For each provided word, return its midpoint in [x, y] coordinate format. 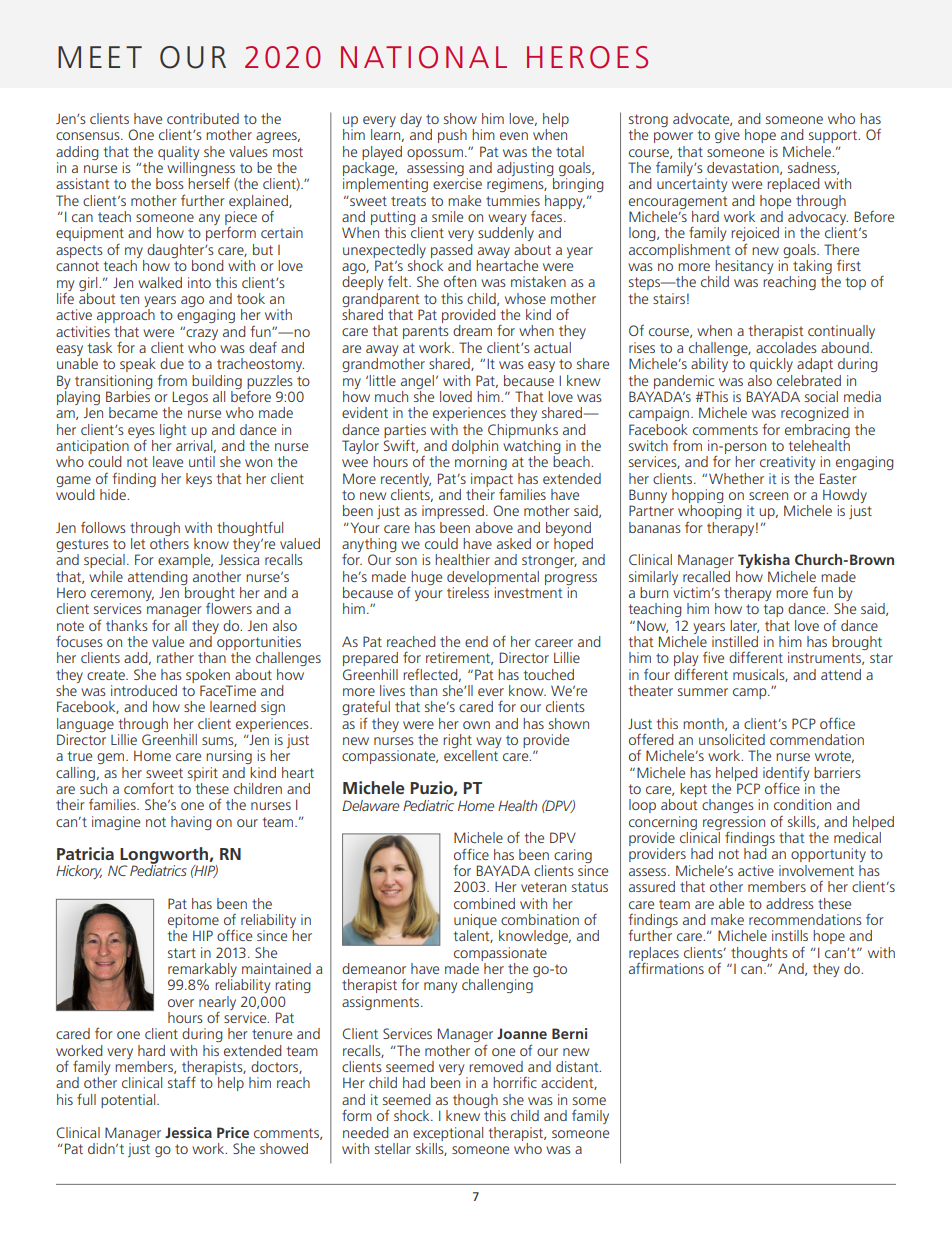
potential [129, 1101]
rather [175, 657]
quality [178, 153]
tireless [468, 591]
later [744, 626]
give [727, 136]
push [452, 136]
